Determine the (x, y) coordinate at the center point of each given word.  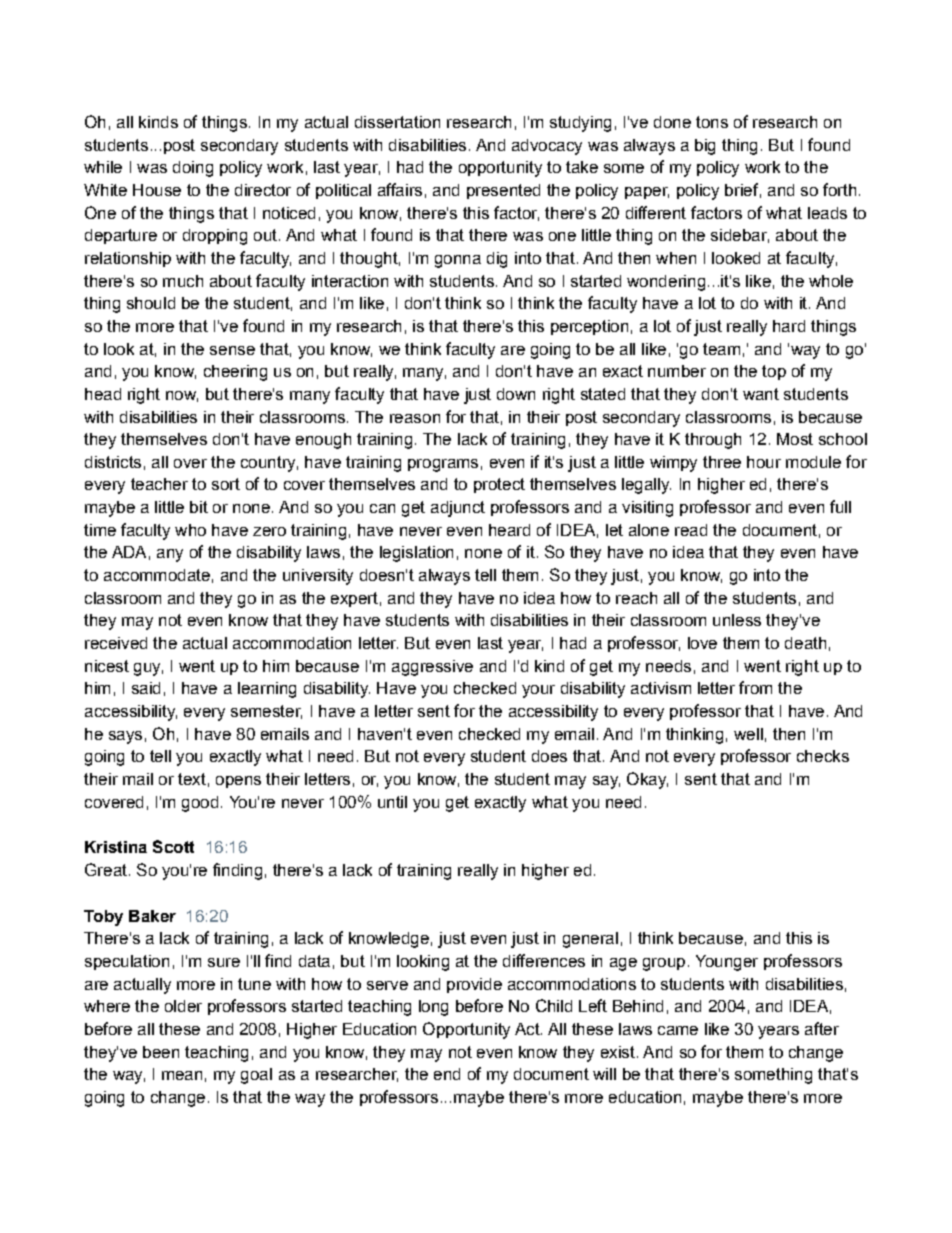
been (161, 1052)
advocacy (547, 147)
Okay (647, 780)
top (774, 372)
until (392, 802)
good (200, 804)
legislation (416, 554)
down (516, 394)
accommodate (157, 575)
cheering (235, 373)
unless (737, 620)
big (705, 147)
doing (193, 169)
